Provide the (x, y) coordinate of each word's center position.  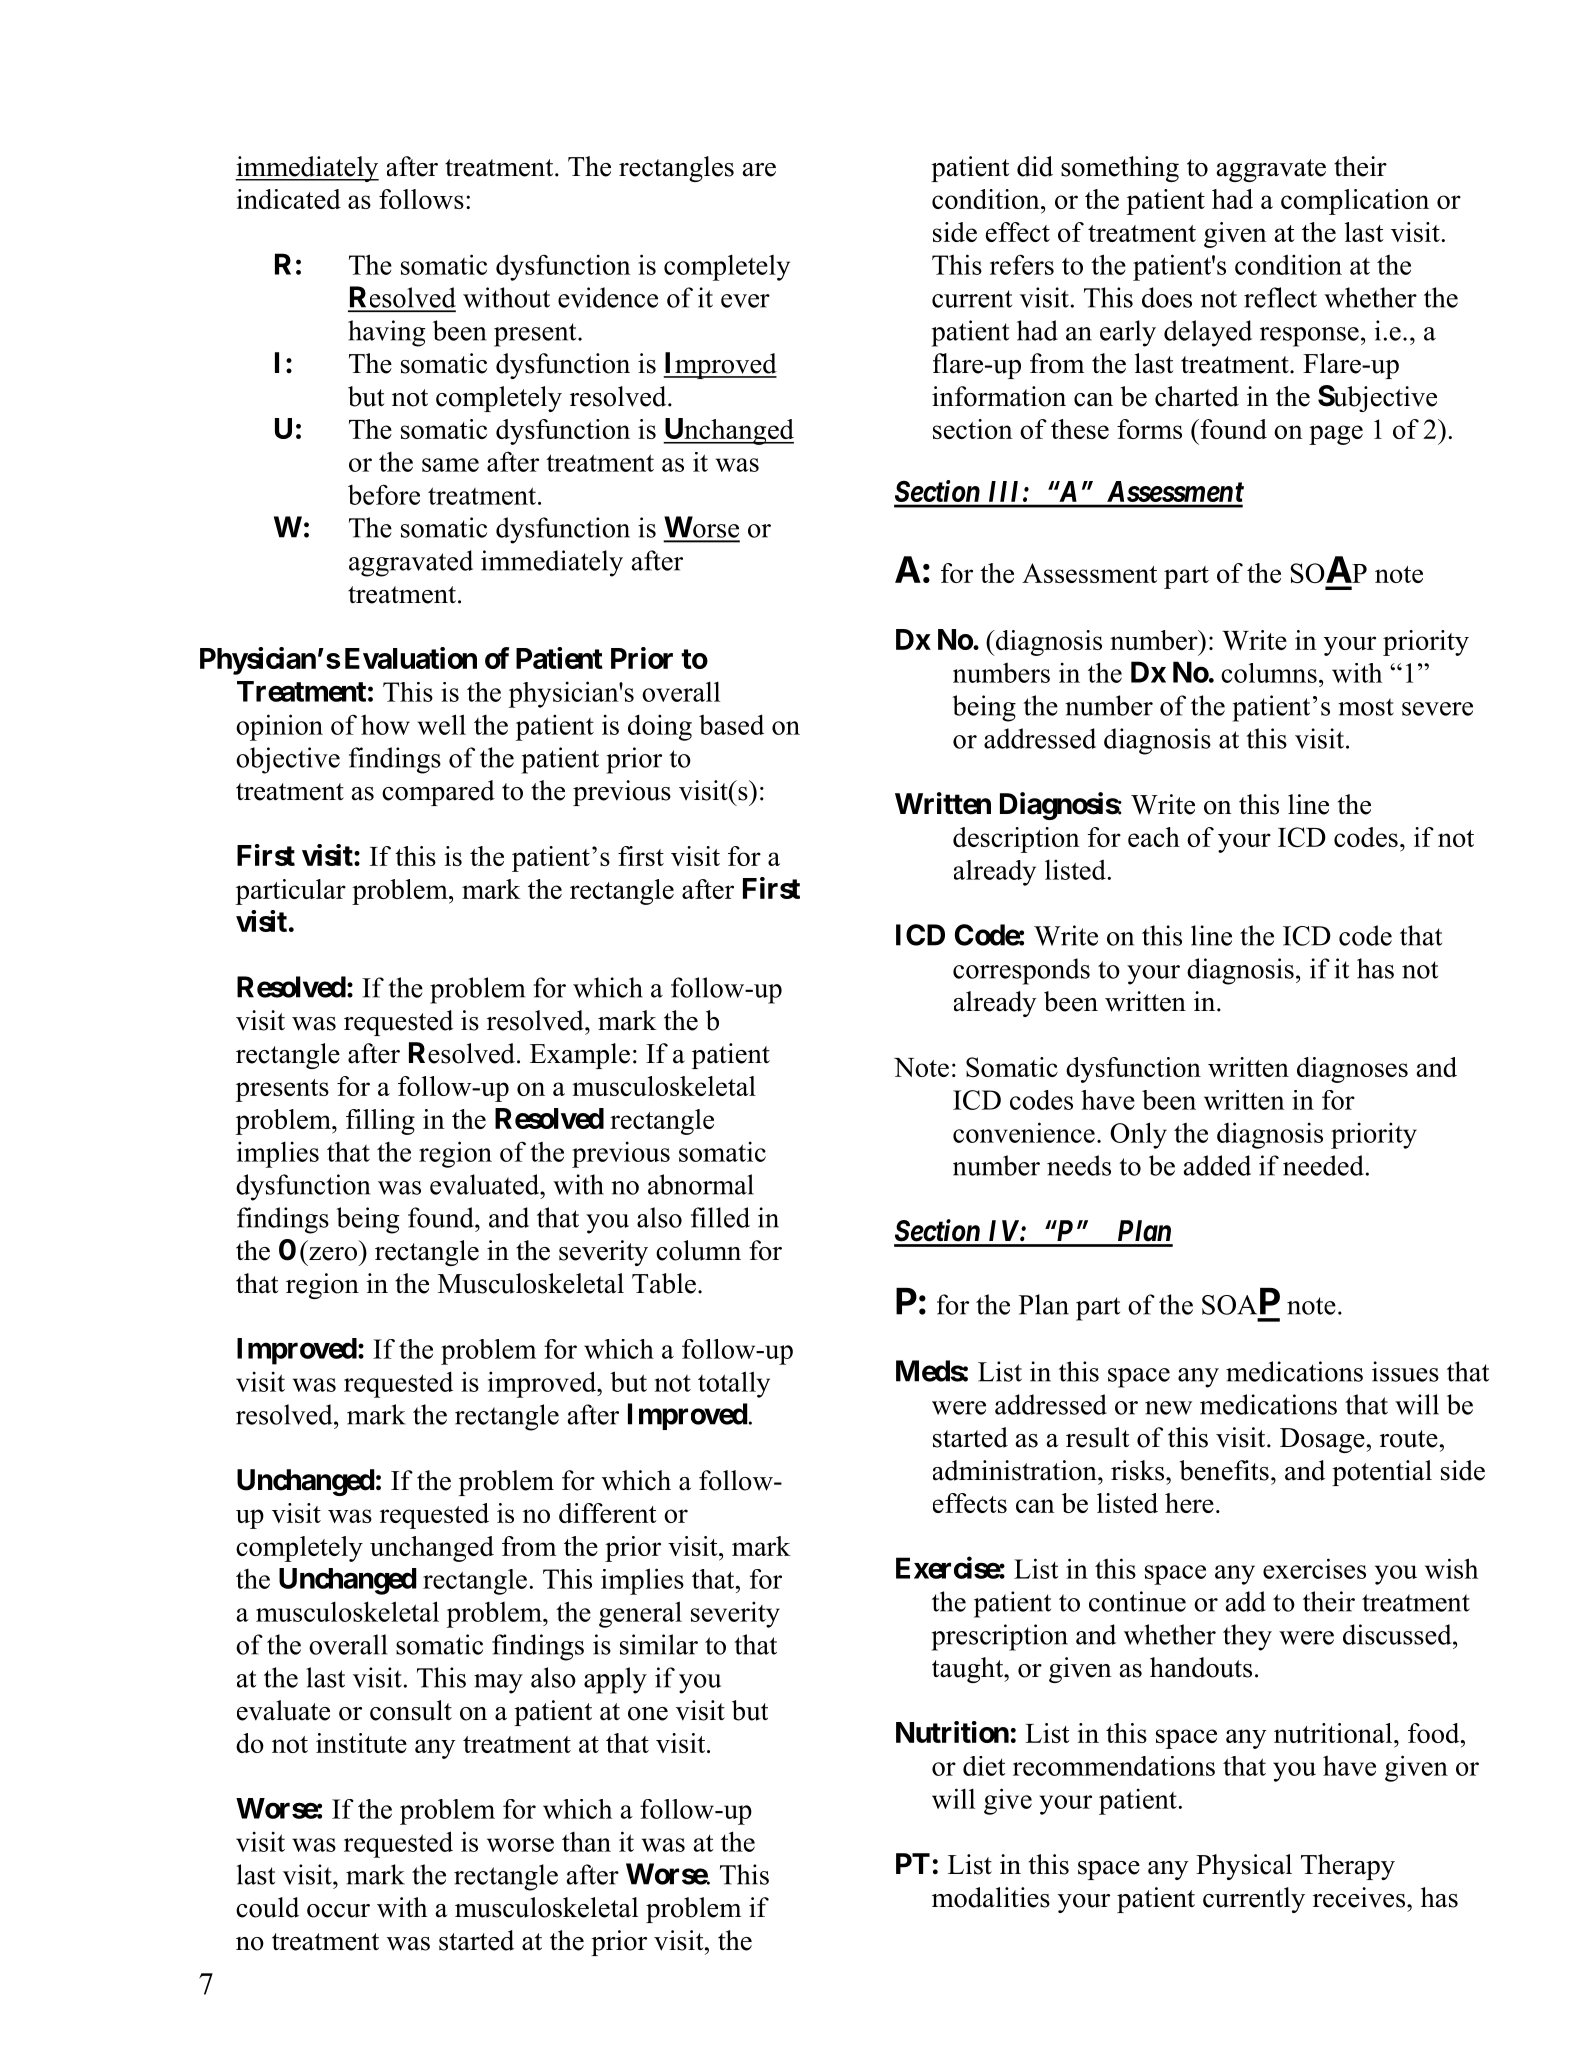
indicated (288, 199)
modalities (991, 1897)
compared (438, 793)
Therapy (1348, 1867)
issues (1405, 1371)
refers (1022, 264)
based (731, 724)
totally (734, 1384)
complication (1355, 202)
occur (338, 1911)
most (1366, 707)
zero (333, 1254)
